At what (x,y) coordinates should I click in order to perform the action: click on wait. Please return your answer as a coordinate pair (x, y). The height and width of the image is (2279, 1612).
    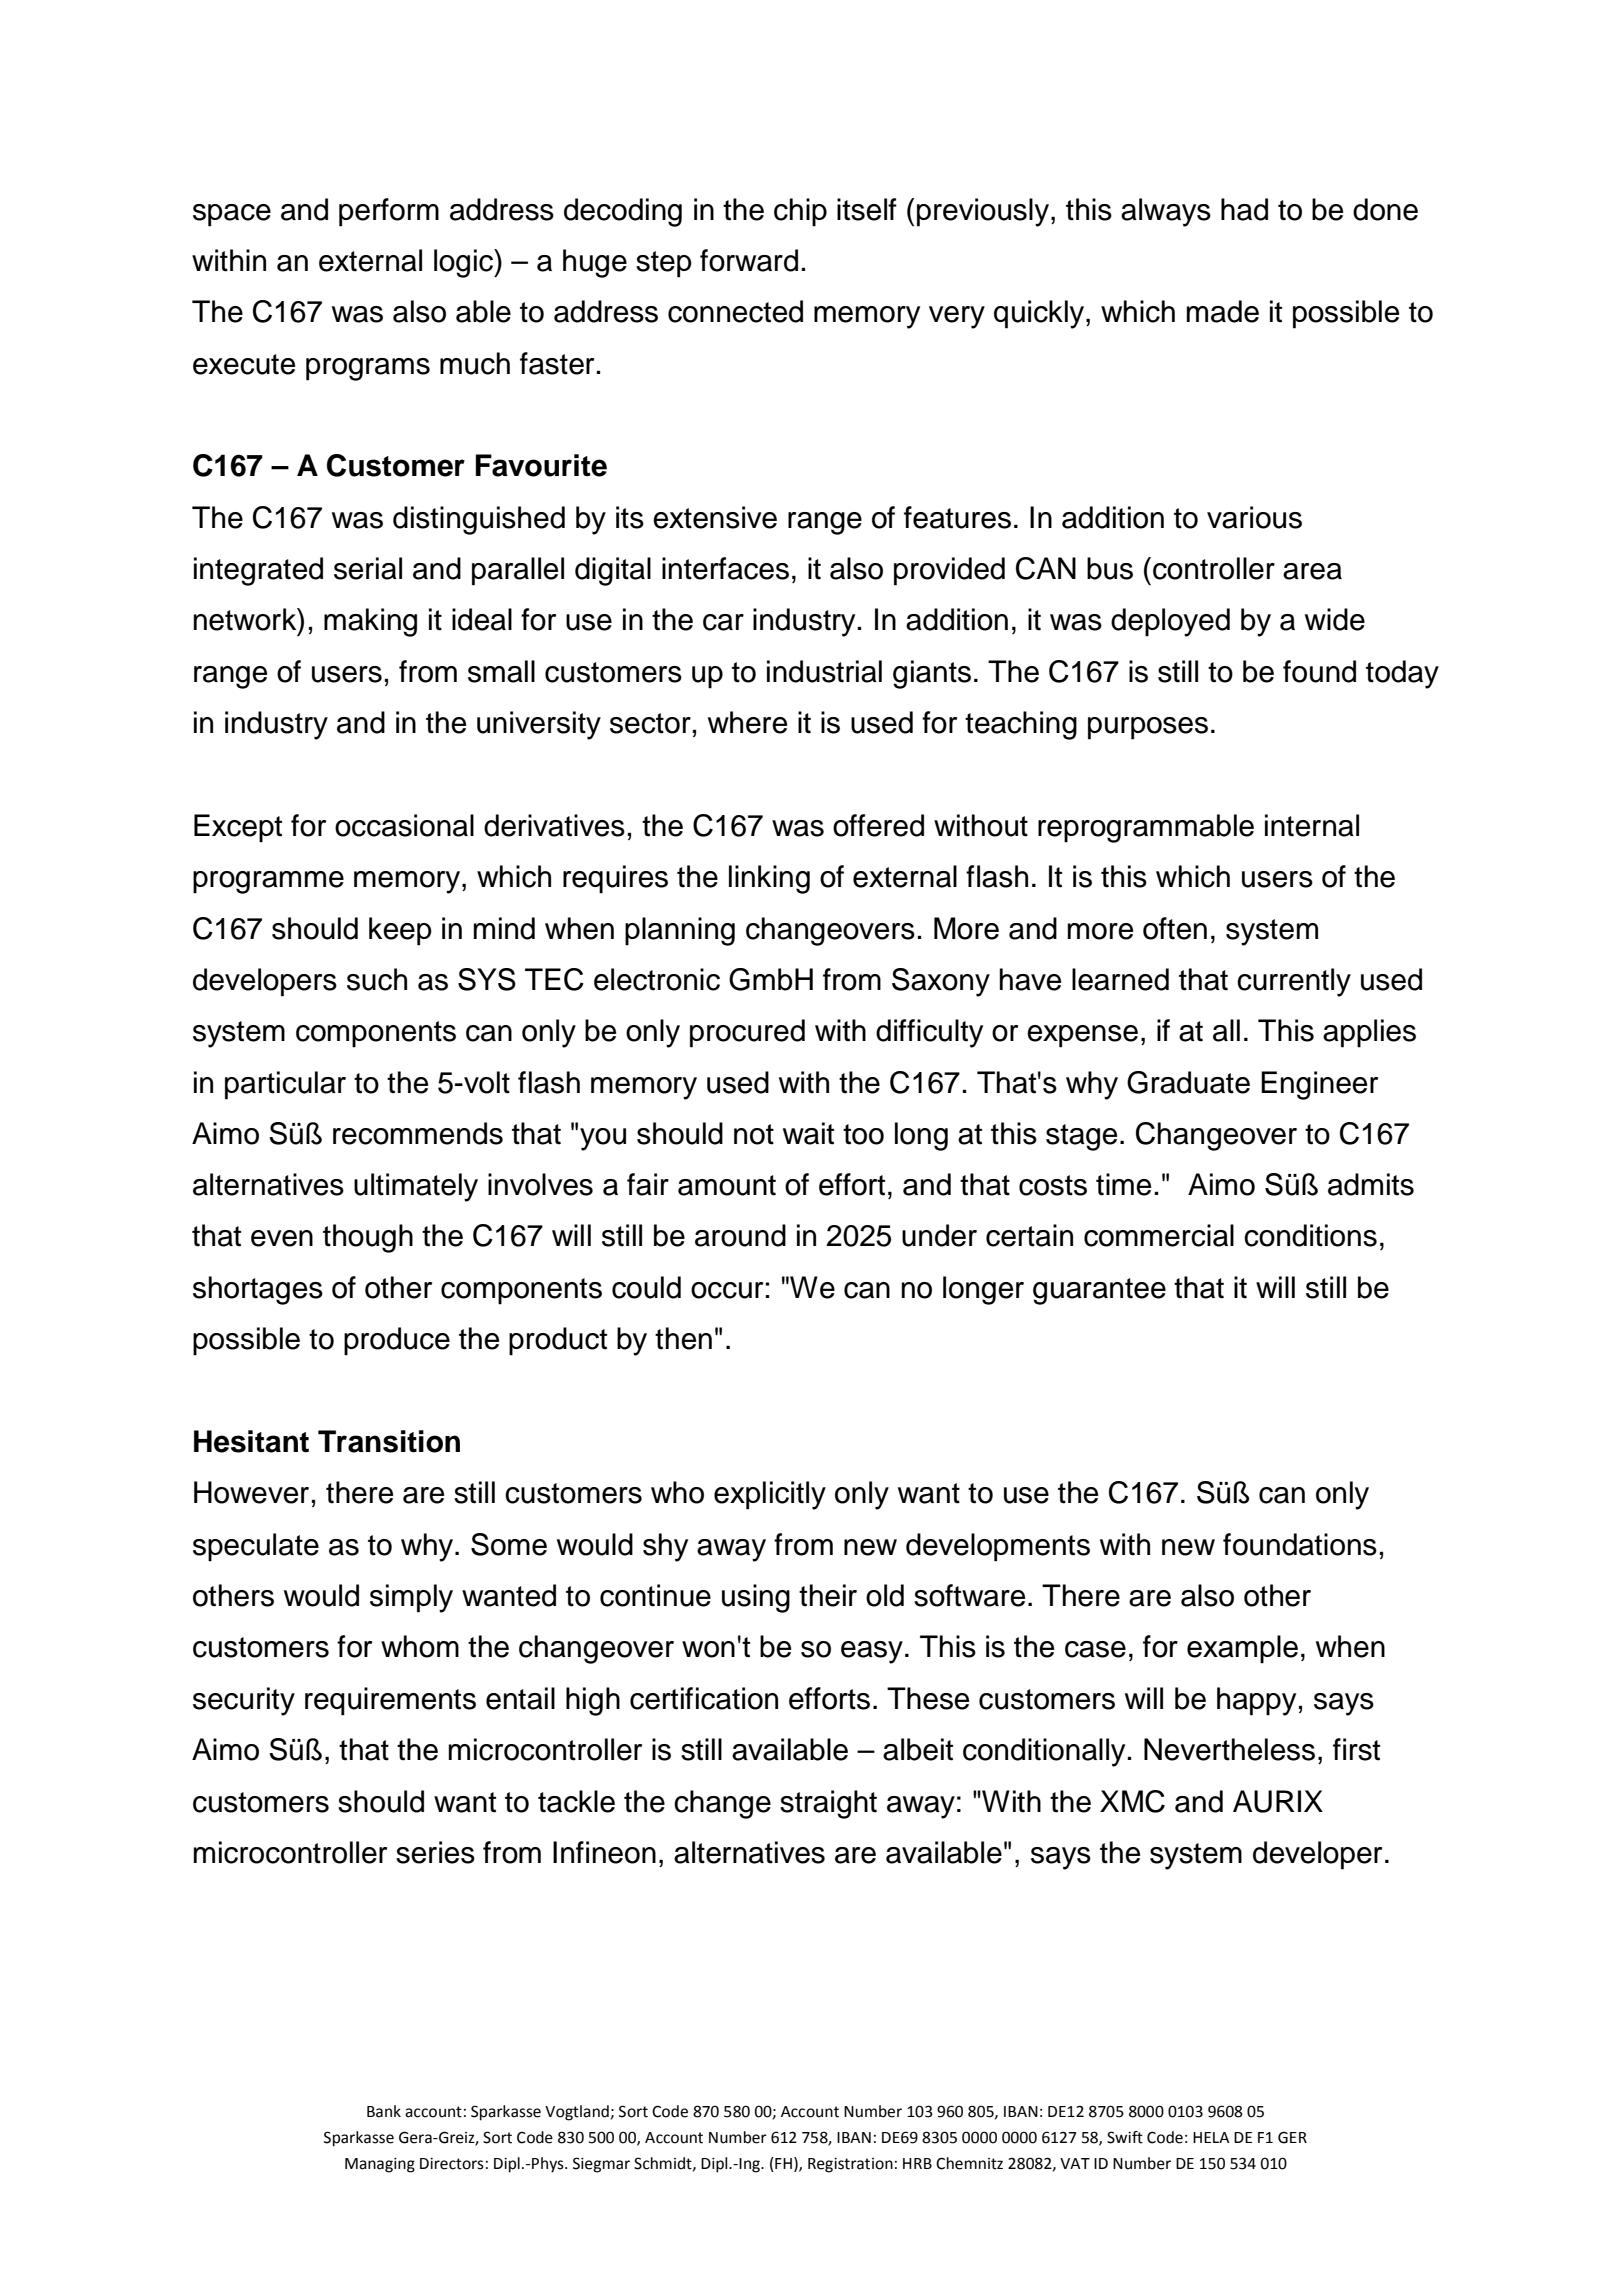
    Looking at the image, I should click on (808, 1133).
